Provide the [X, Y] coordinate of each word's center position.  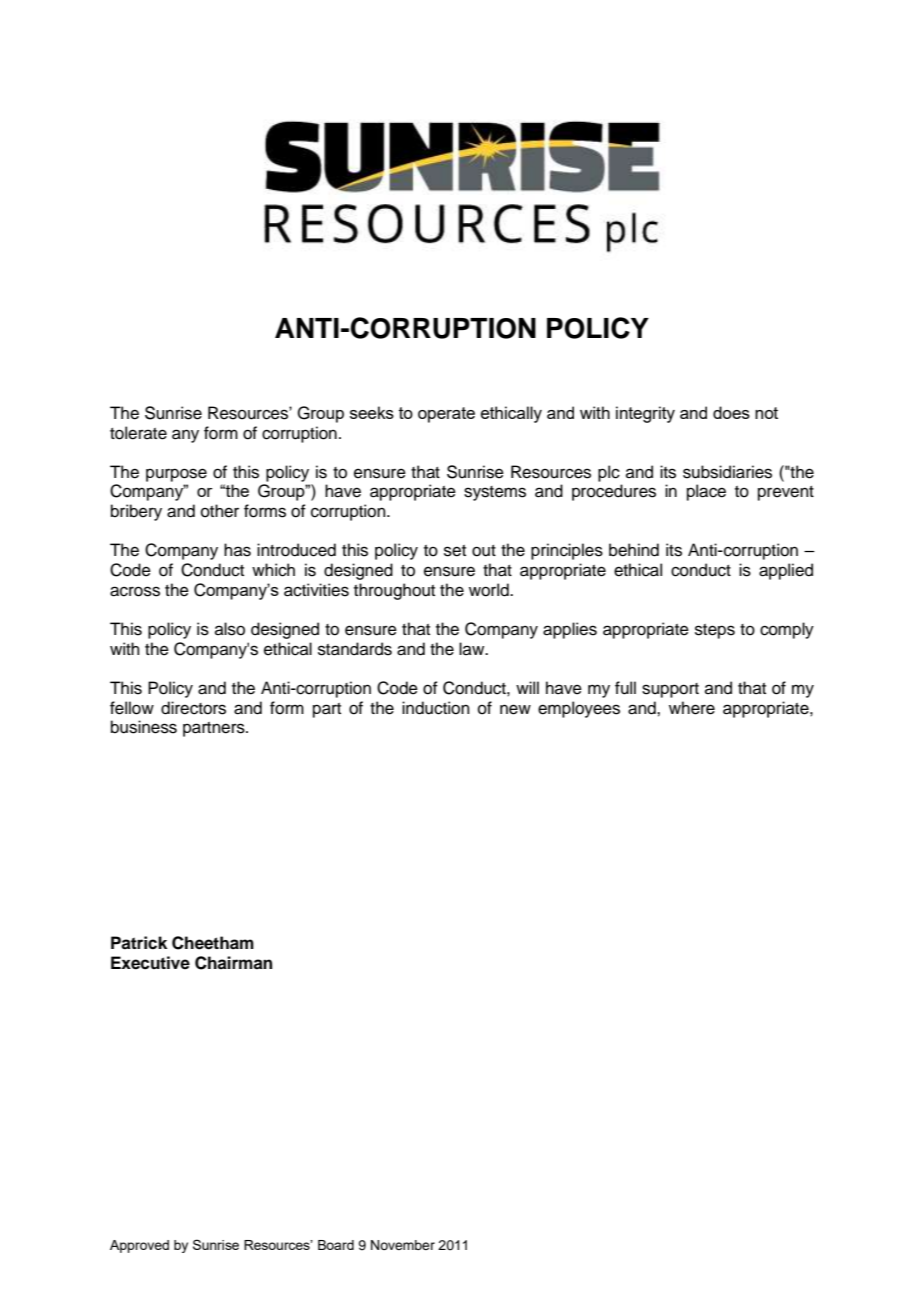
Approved [139, 1246]
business [144, 727]
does [731, 412]
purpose [176, 475]
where [692, 708]
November [403, 1245]
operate [446, 415]
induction [436, 708]
